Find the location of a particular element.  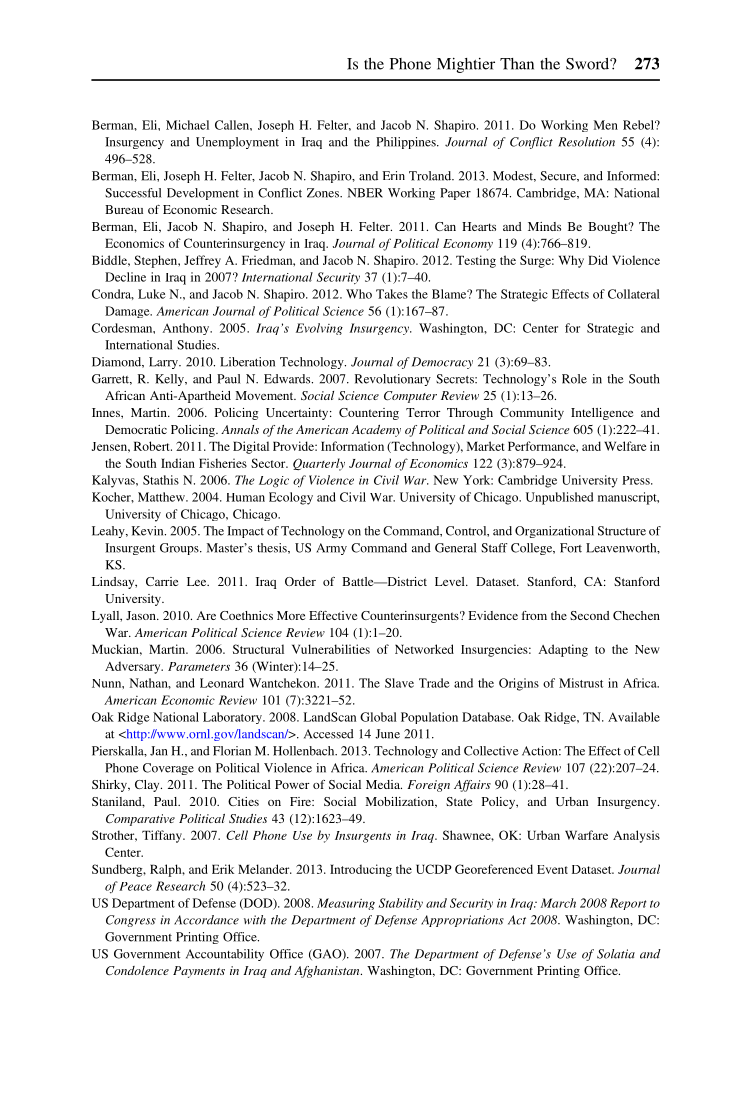

June is located at coordinates (387, 734).
